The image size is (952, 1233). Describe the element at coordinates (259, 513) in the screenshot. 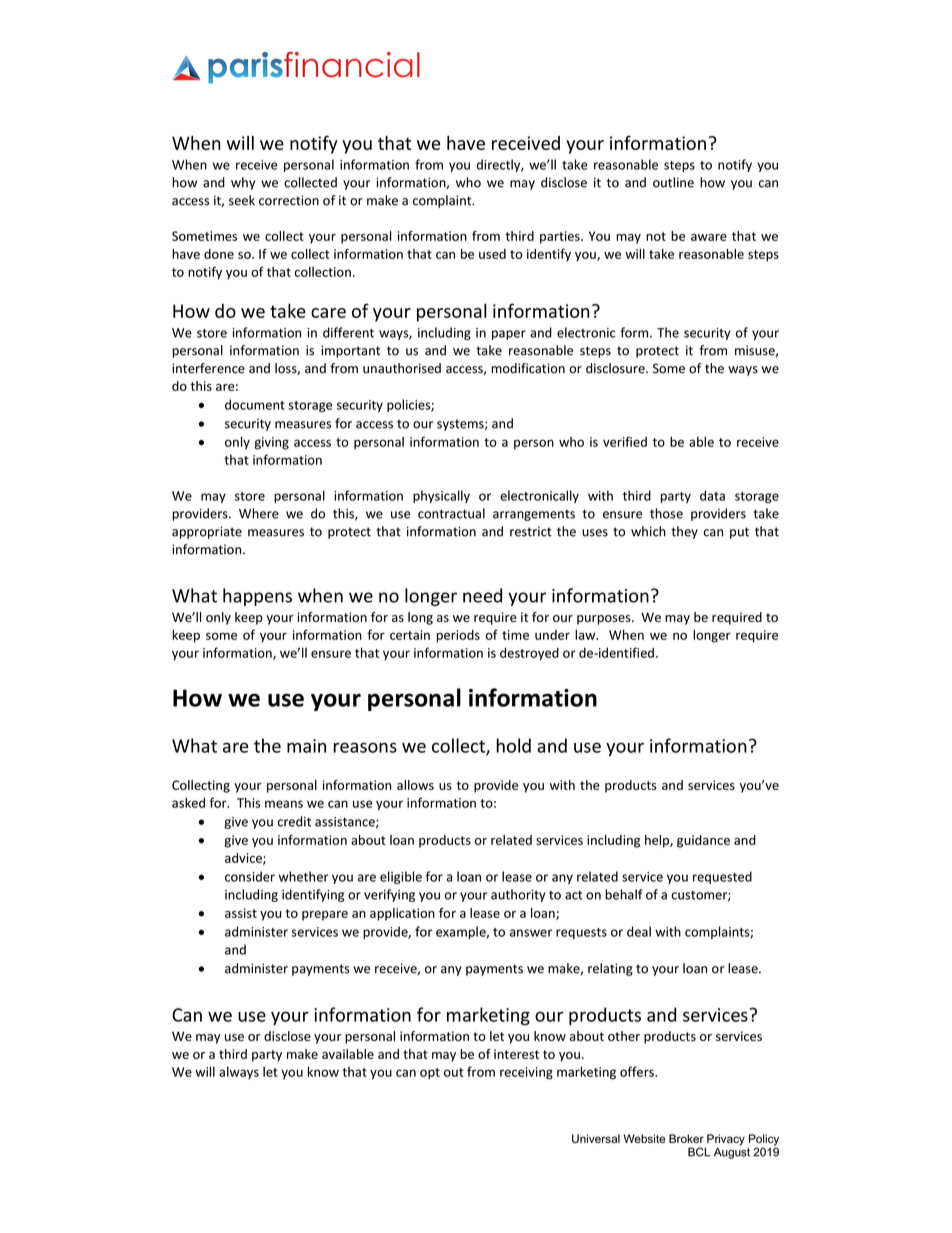

I see `Where` at that location.
